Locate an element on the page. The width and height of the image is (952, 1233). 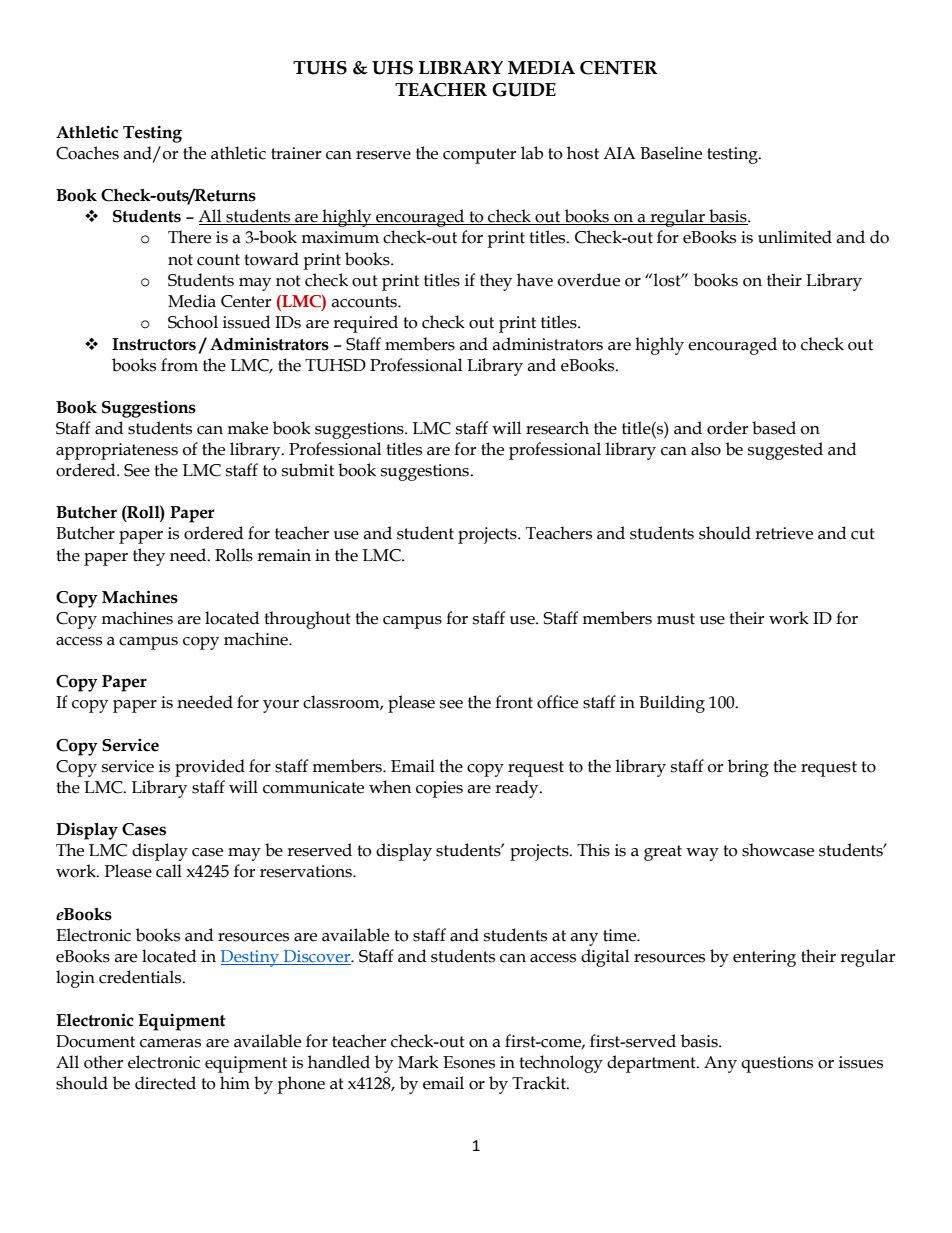
Baseline is located at coordinates (671, 153).
